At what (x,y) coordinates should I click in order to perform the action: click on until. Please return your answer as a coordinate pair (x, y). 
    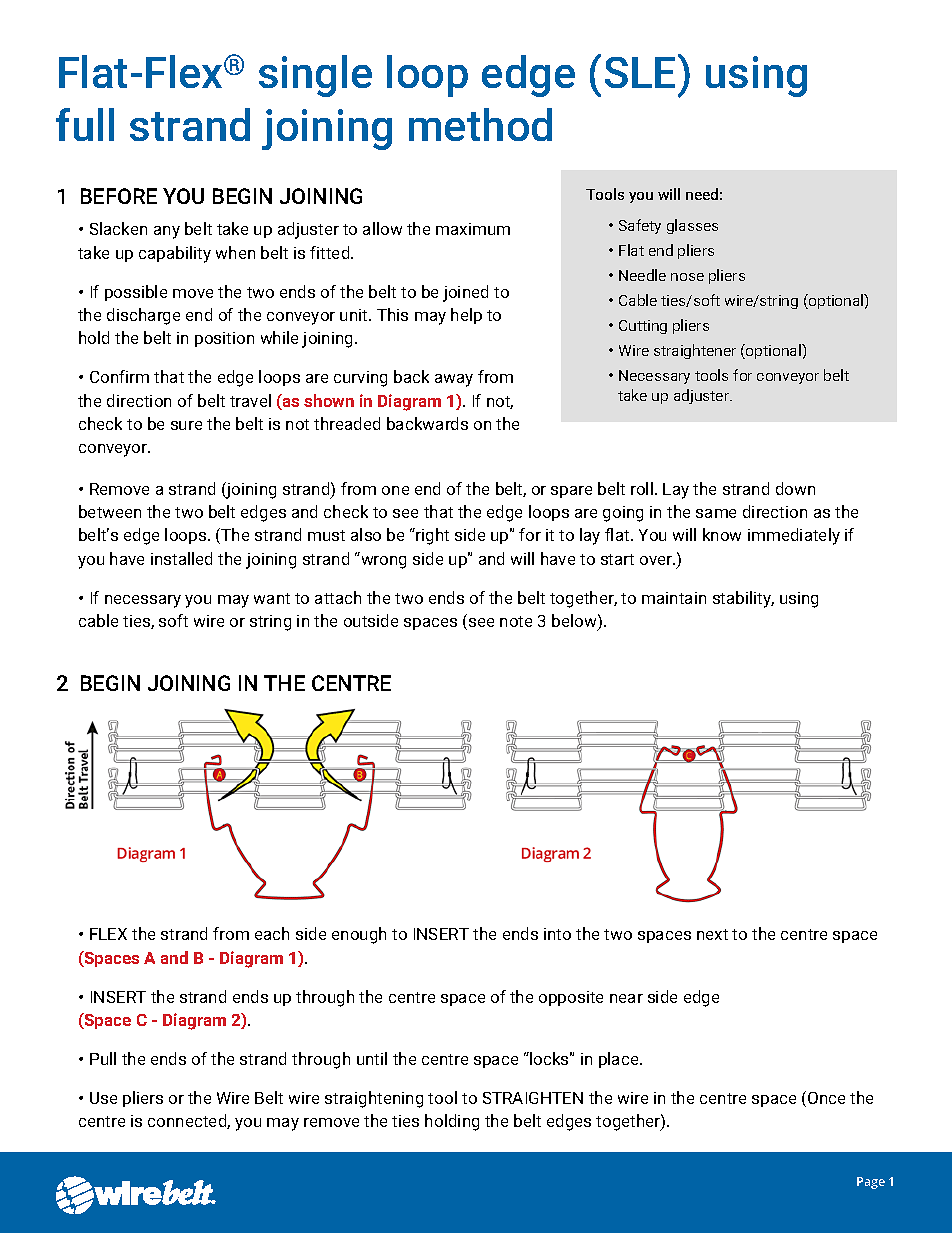
    Looking at the image, I should click on (372, 1058).
